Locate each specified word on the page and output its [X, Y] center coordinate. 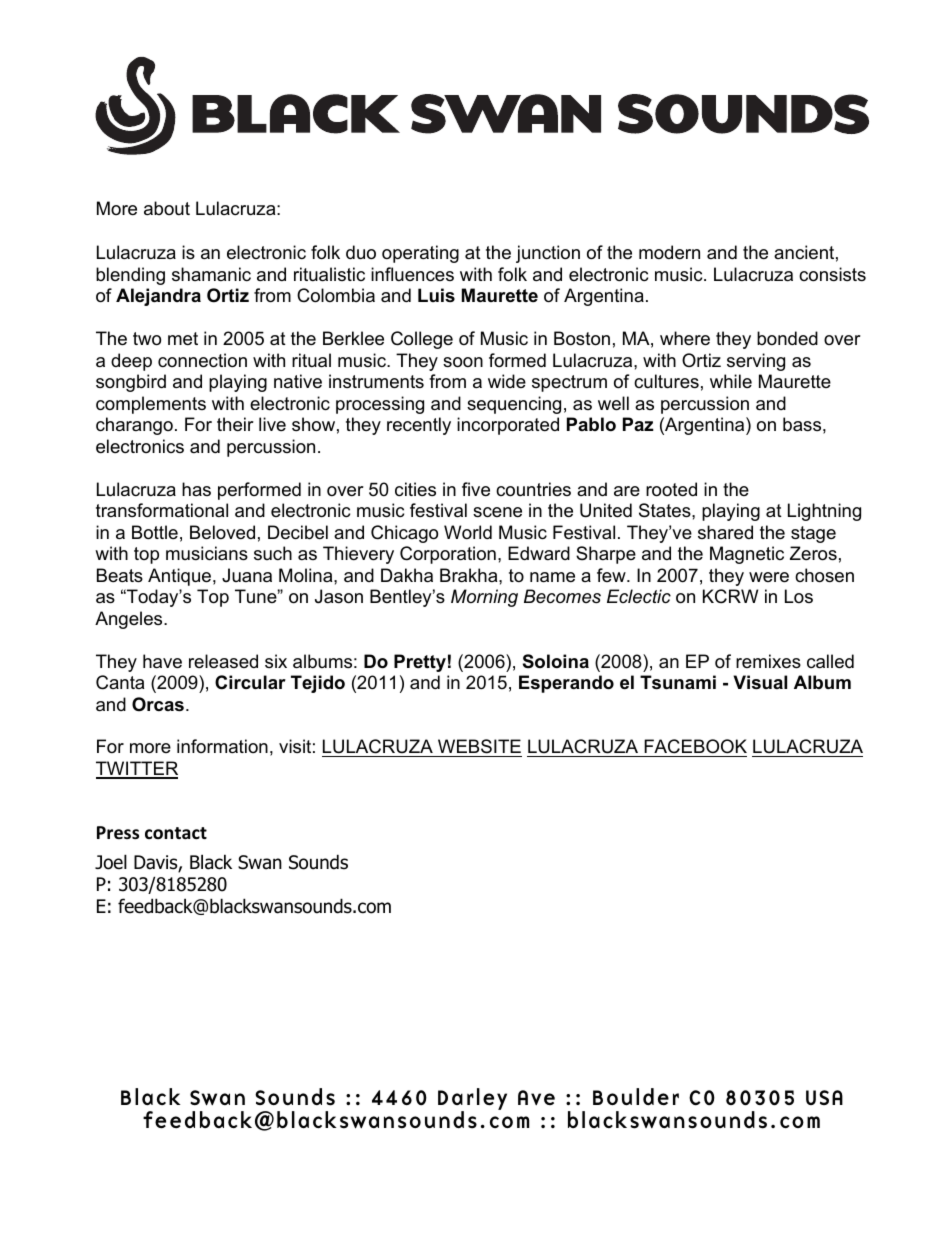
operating [420, 254]
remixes [768, 661]
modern [669, 252]
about [167, 208]
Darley [472, 1100]
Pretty [420, 663]
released [223, 661]
